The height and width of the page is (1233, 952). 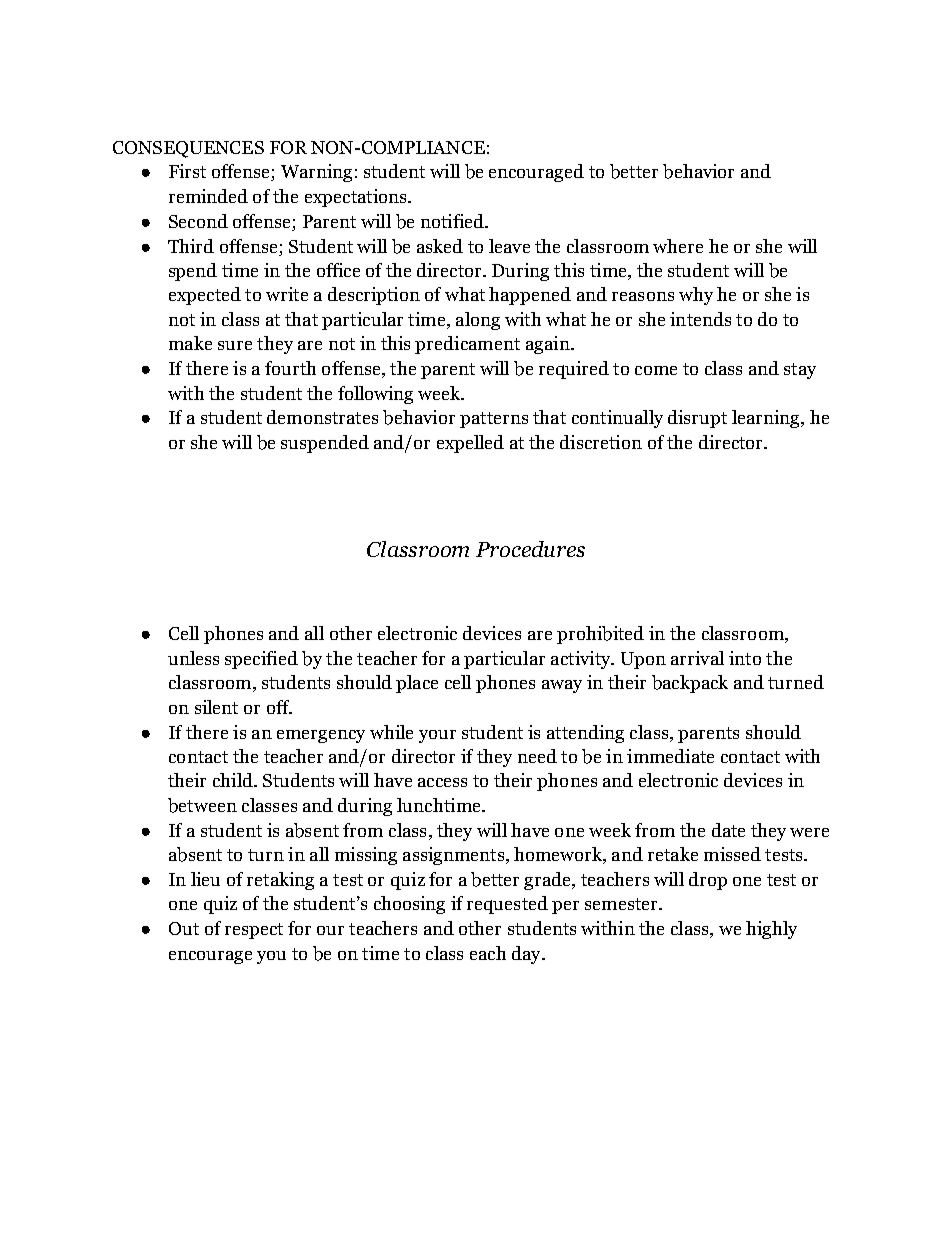 I want to click on Warning, so click(x=316, y=173).
